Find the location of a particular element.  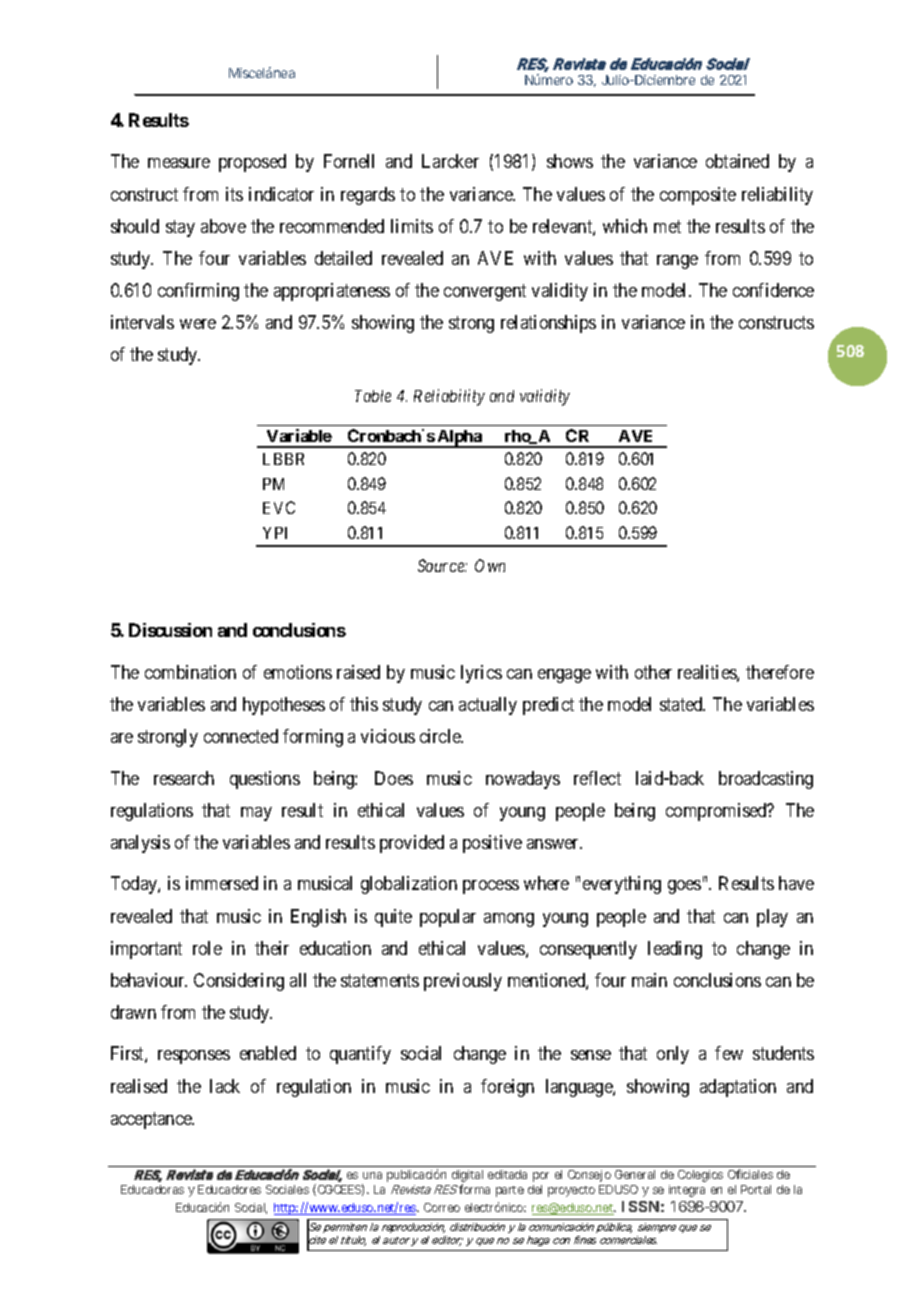

Correo is located at coordinates (442, 1207).
